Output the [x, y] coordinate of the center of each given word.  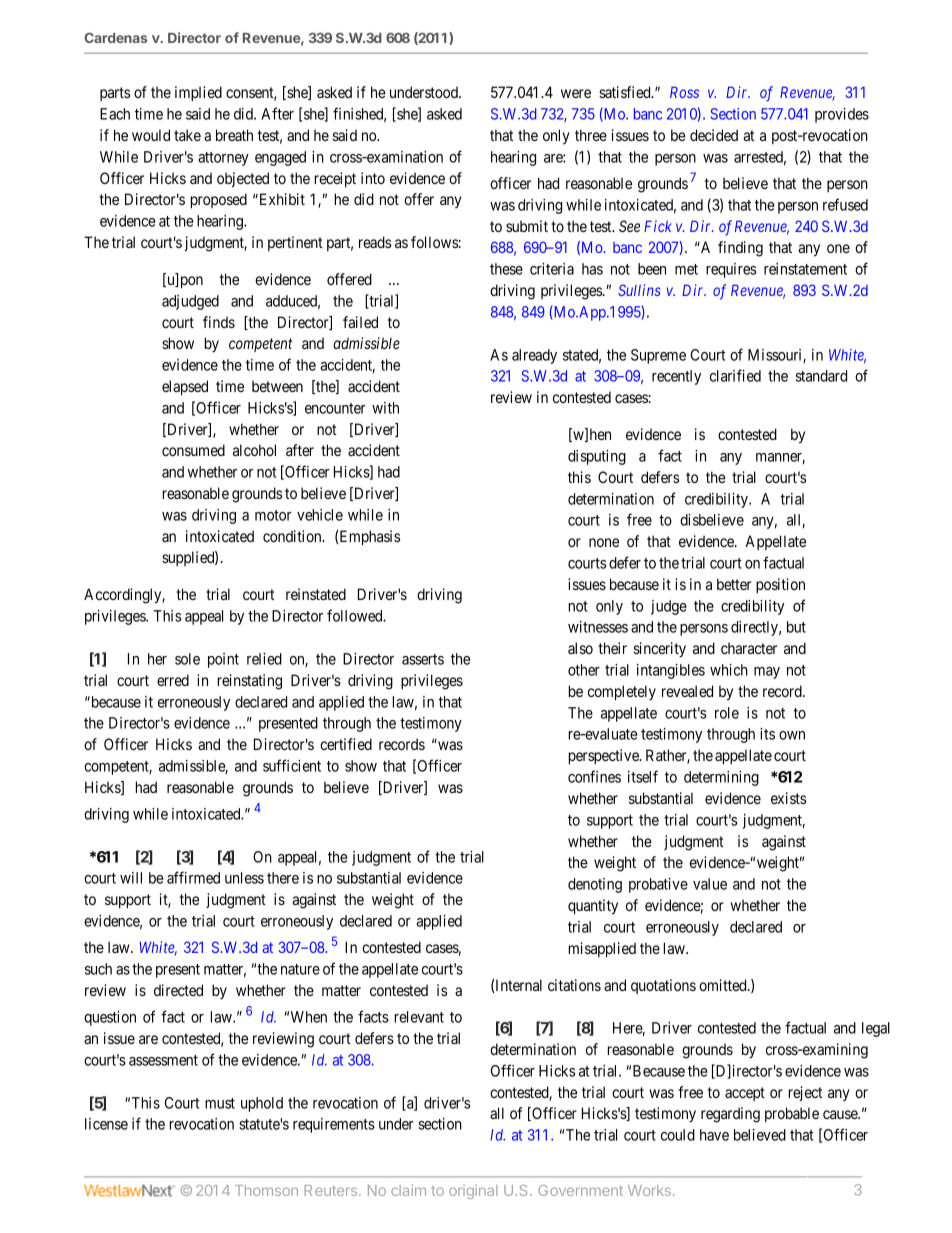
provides [842, 115]
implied [198, 93]
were [576, 93]
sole [187, 659]
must [220, 1103]
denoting [595, 885]
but [796, 627]
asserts [423, 659]
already [534, 356]
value [710, 884]
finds [219, 322]
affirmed [193, 877]
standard [821, 376]
